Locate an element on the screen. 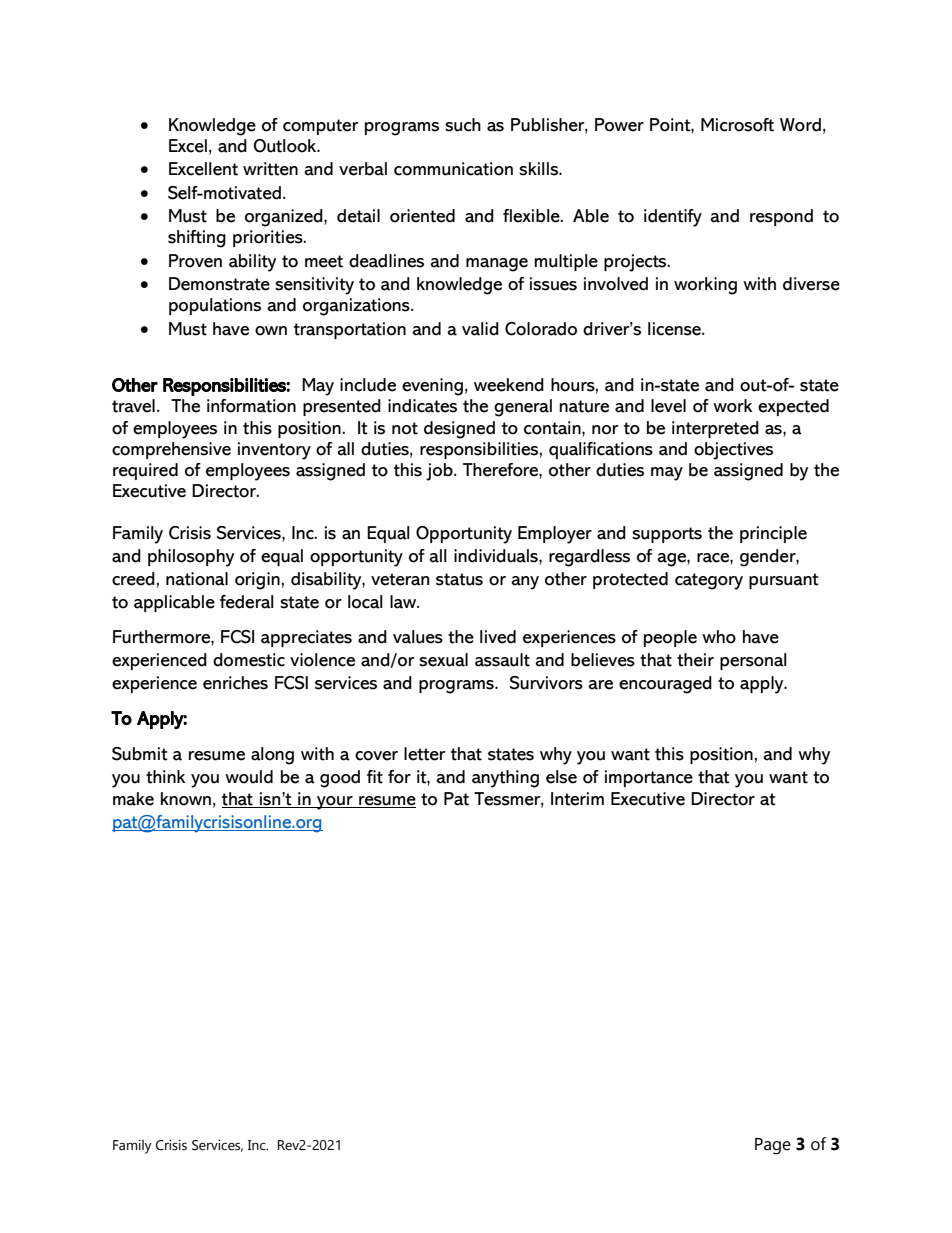 The width and height of the screenshot is (952, 1233). written is located at coordinates (270, 169).
